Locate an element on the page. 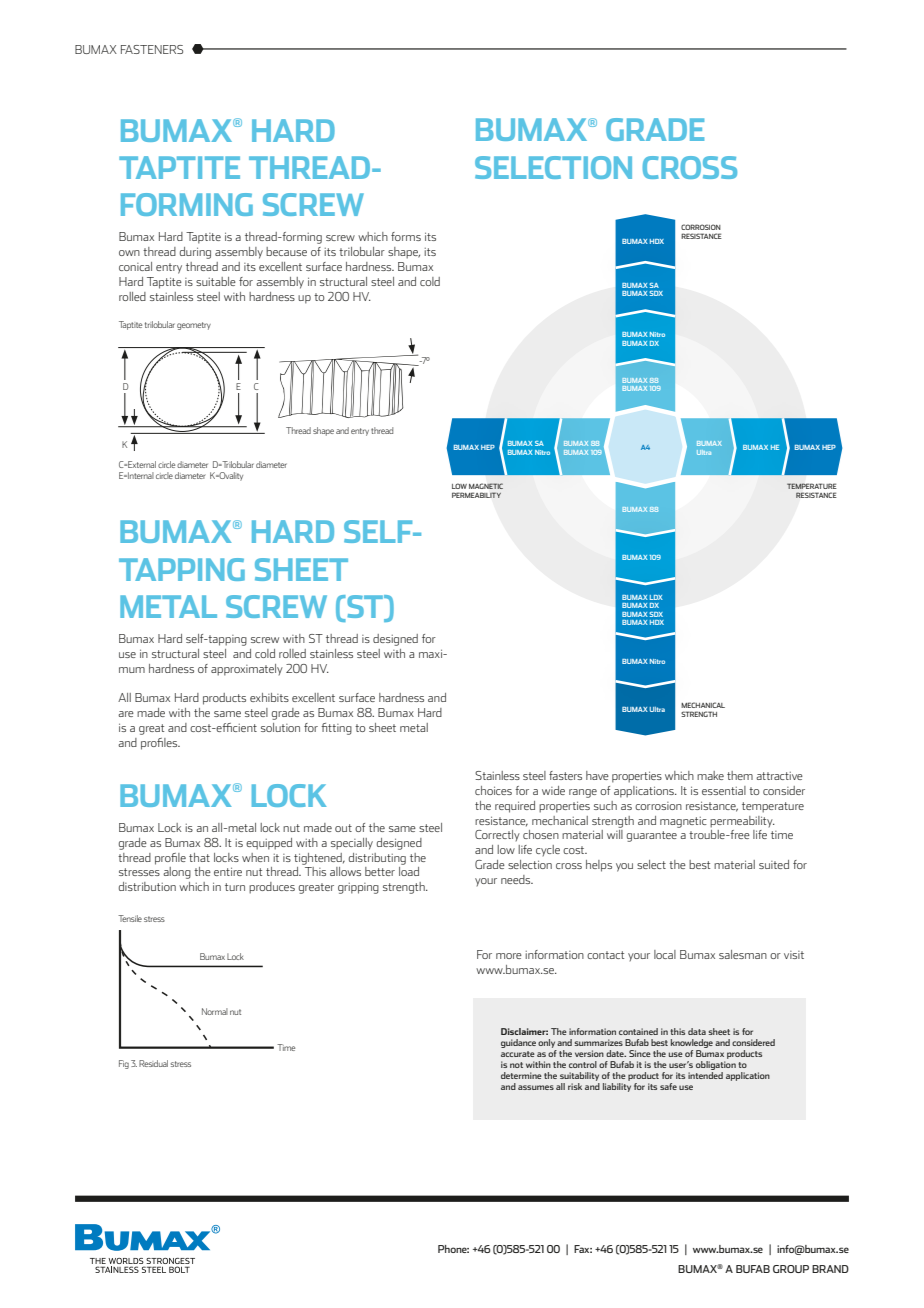 The width and height of the document is (924, 1308). suited is located at coordinates (774, 864).
